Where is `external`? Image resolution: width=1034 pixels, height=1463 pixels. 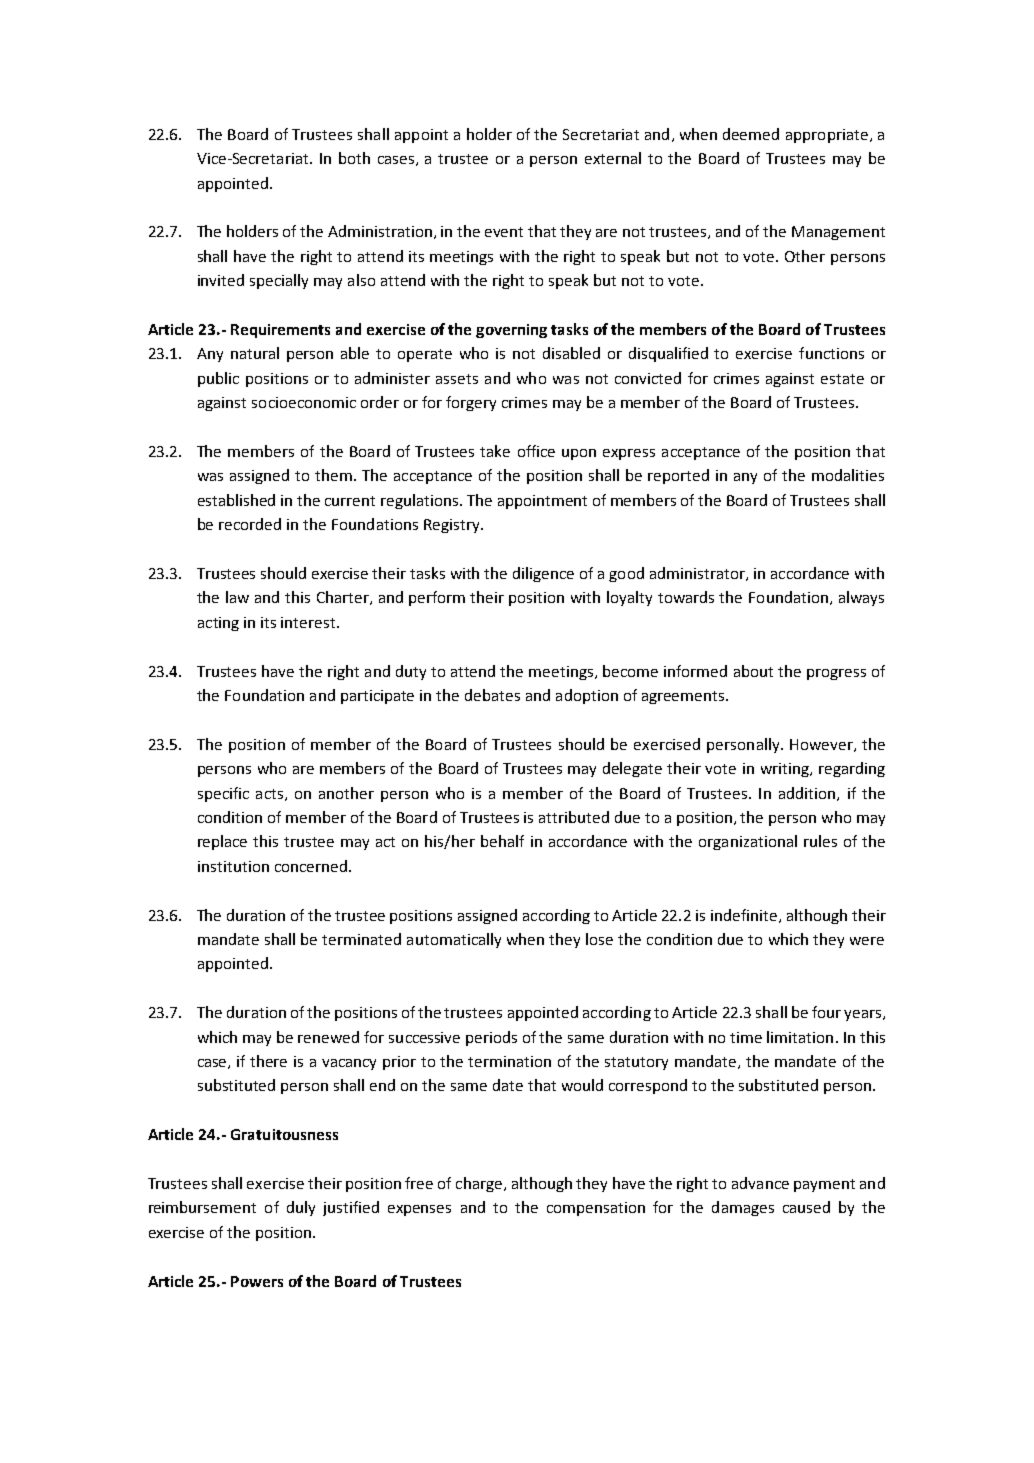
external is located at coordinates (613, 158).
